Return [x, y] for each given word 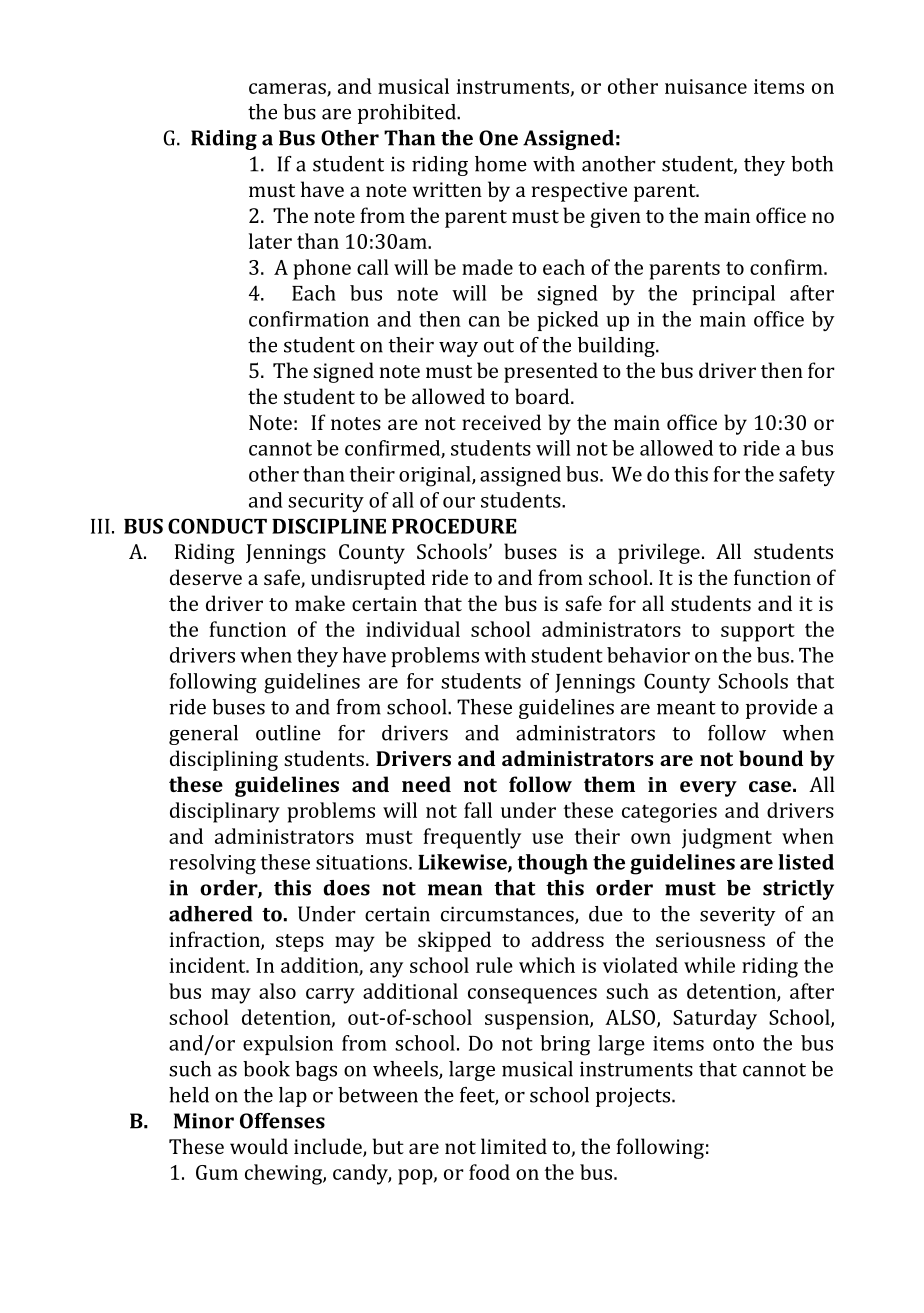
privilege [659, 553]
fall [478, 810]
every [708, 789]
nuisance [706, 86]
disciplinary [225, 812]
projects [633, 1097]
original [436, 476]
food [489, 1172]
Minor [204, 1121]
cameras [288, 89]
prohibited [408, 114]
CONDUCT [217, 526]
